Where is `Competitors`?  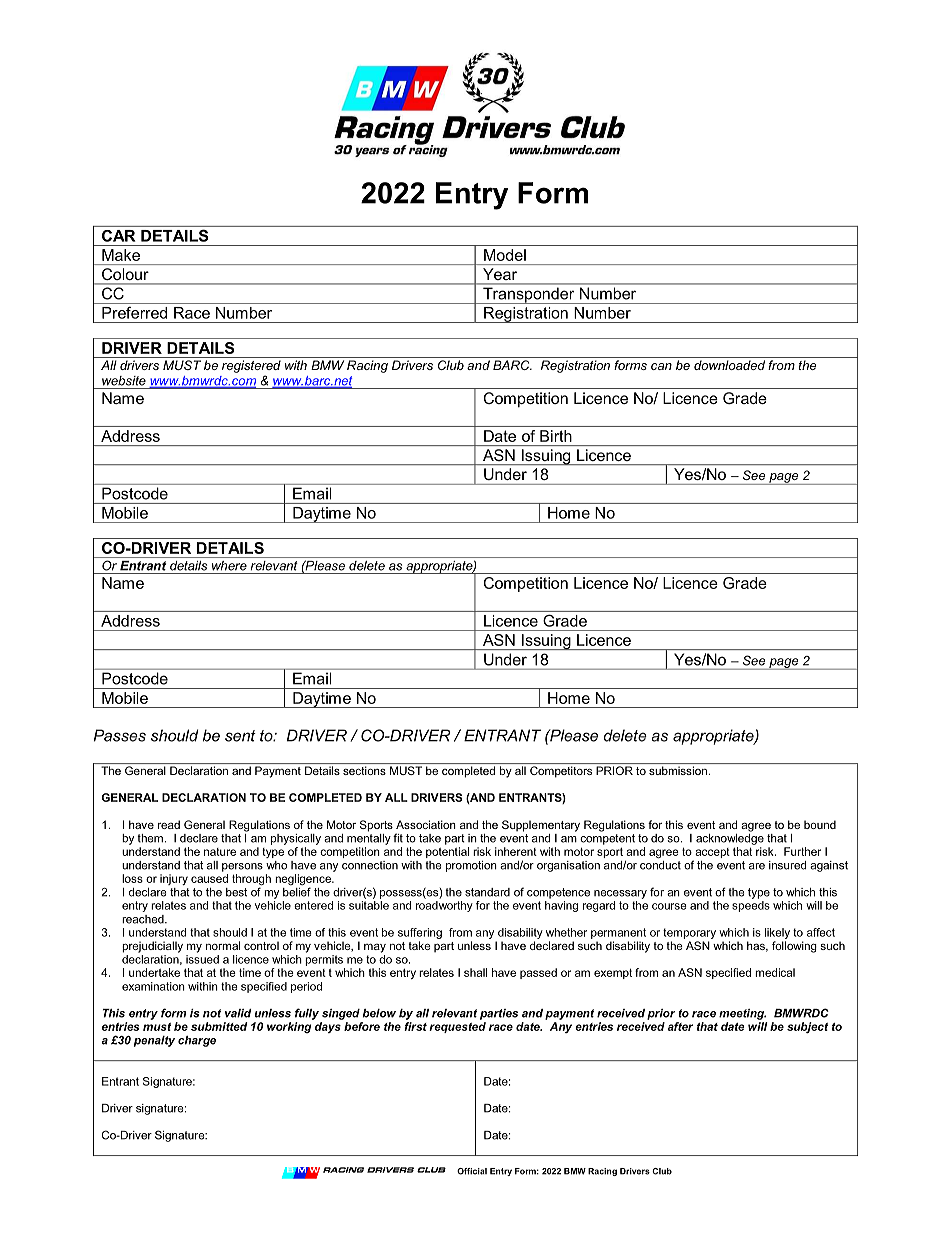
Competitors is located at coordinates (561, 772).
